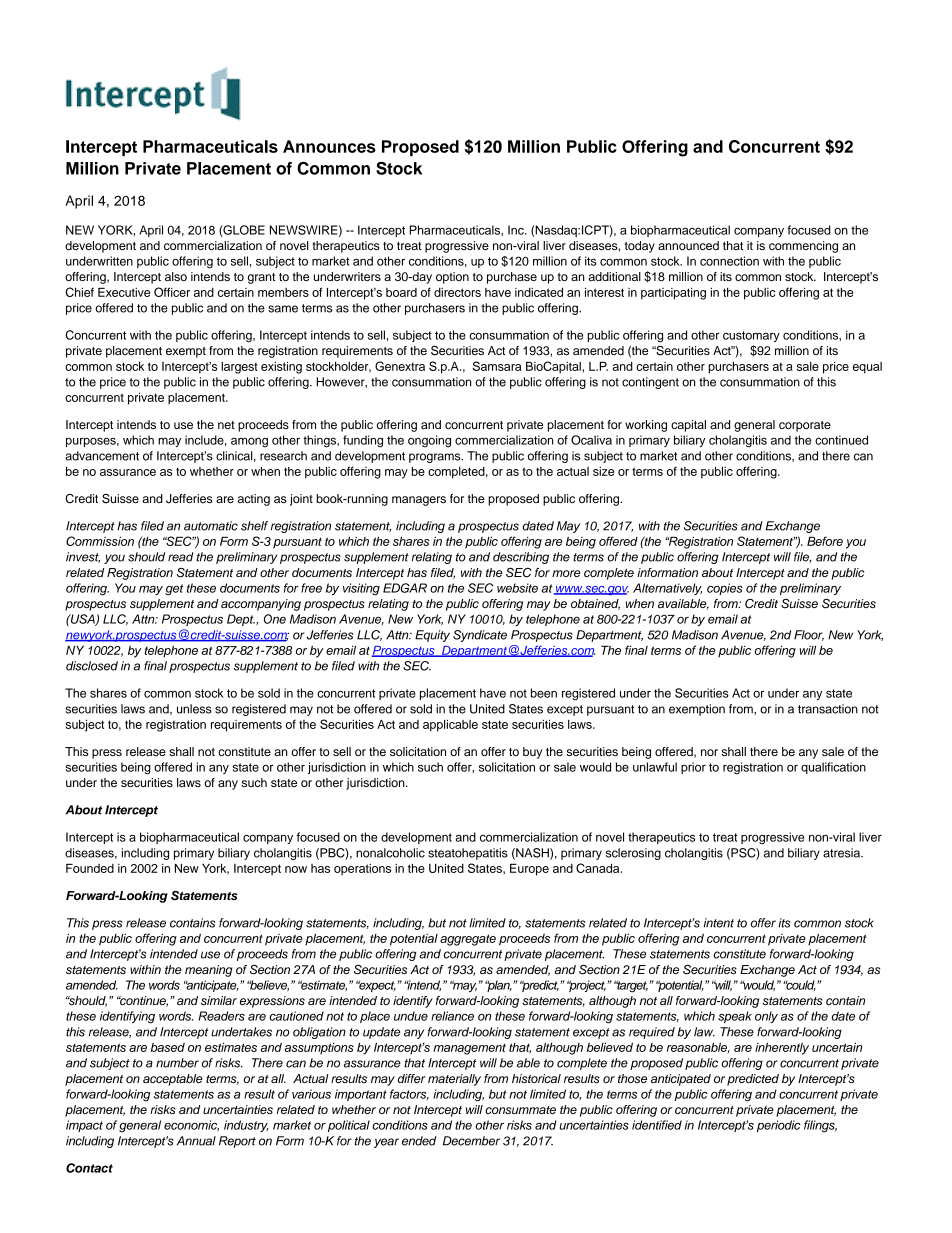 The width and height of the screenshot is (952, 1233). Describe the element at coordinates (521, 558) in the screenshot. I see `describing` at that location.
